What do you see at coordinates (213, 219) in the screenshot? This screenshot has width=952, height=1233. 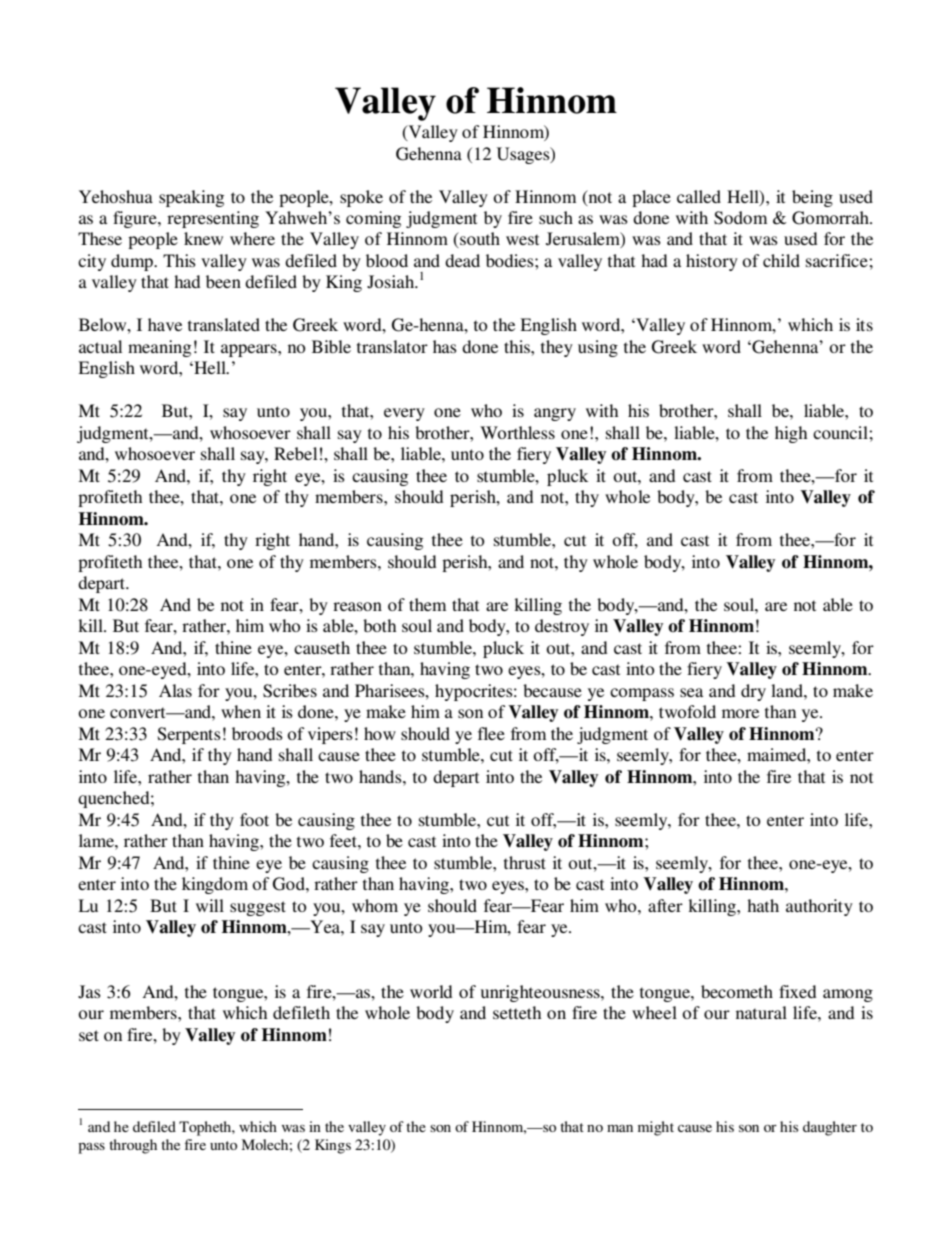 I see `representing` at bounding box center [213, 219].
